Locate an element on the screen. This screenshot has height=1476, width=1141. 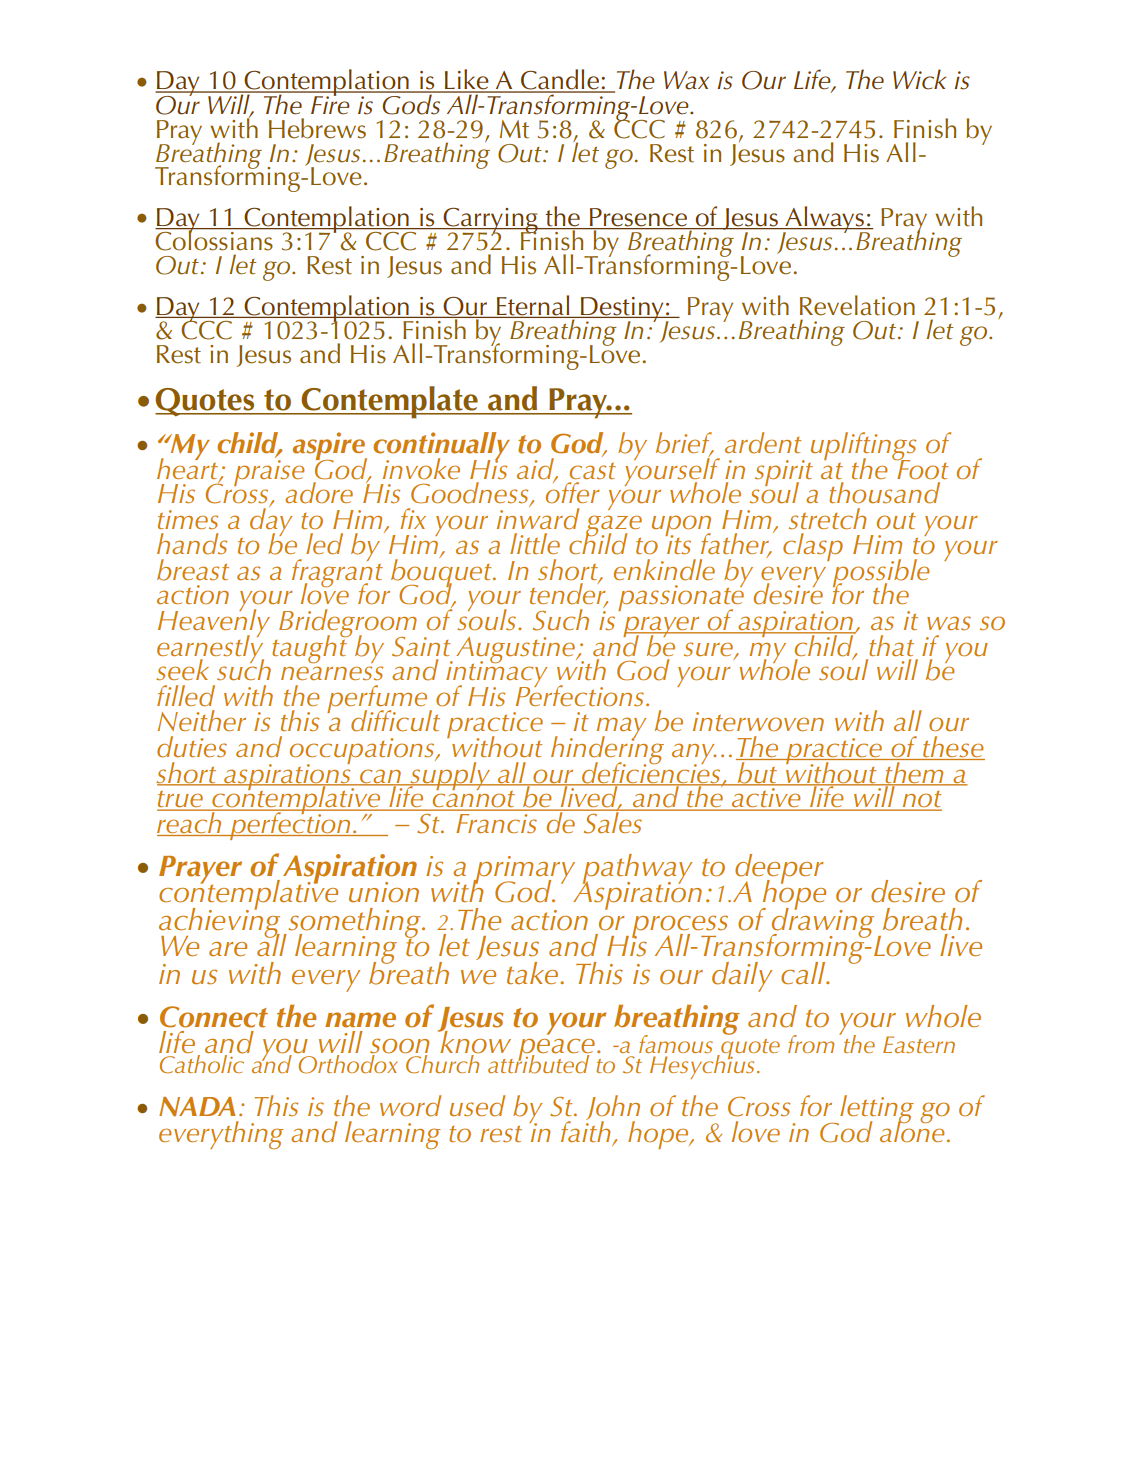
Like is located at coordinates (467, 80).
